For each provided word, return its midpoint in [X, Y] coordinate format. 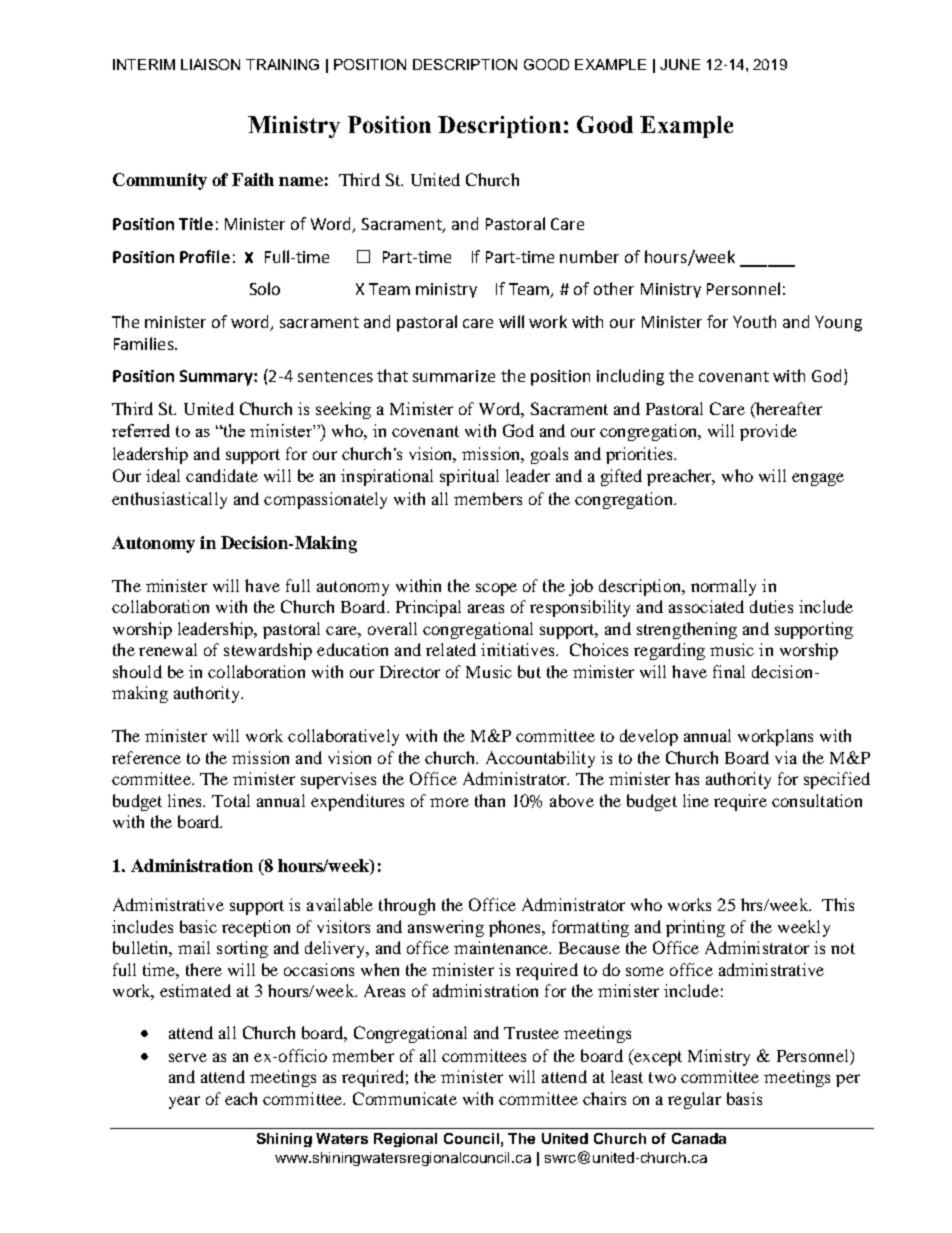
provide [768, 432]
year [184, 1102]
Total [231, 800]
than [490, 800]
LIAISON [210, 64]
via [786, 757]
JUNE [680, 64]
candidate [222, 475]
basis [744, 1098]
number [589, 256]
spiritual [469, 477]
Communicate [405, 1098]
